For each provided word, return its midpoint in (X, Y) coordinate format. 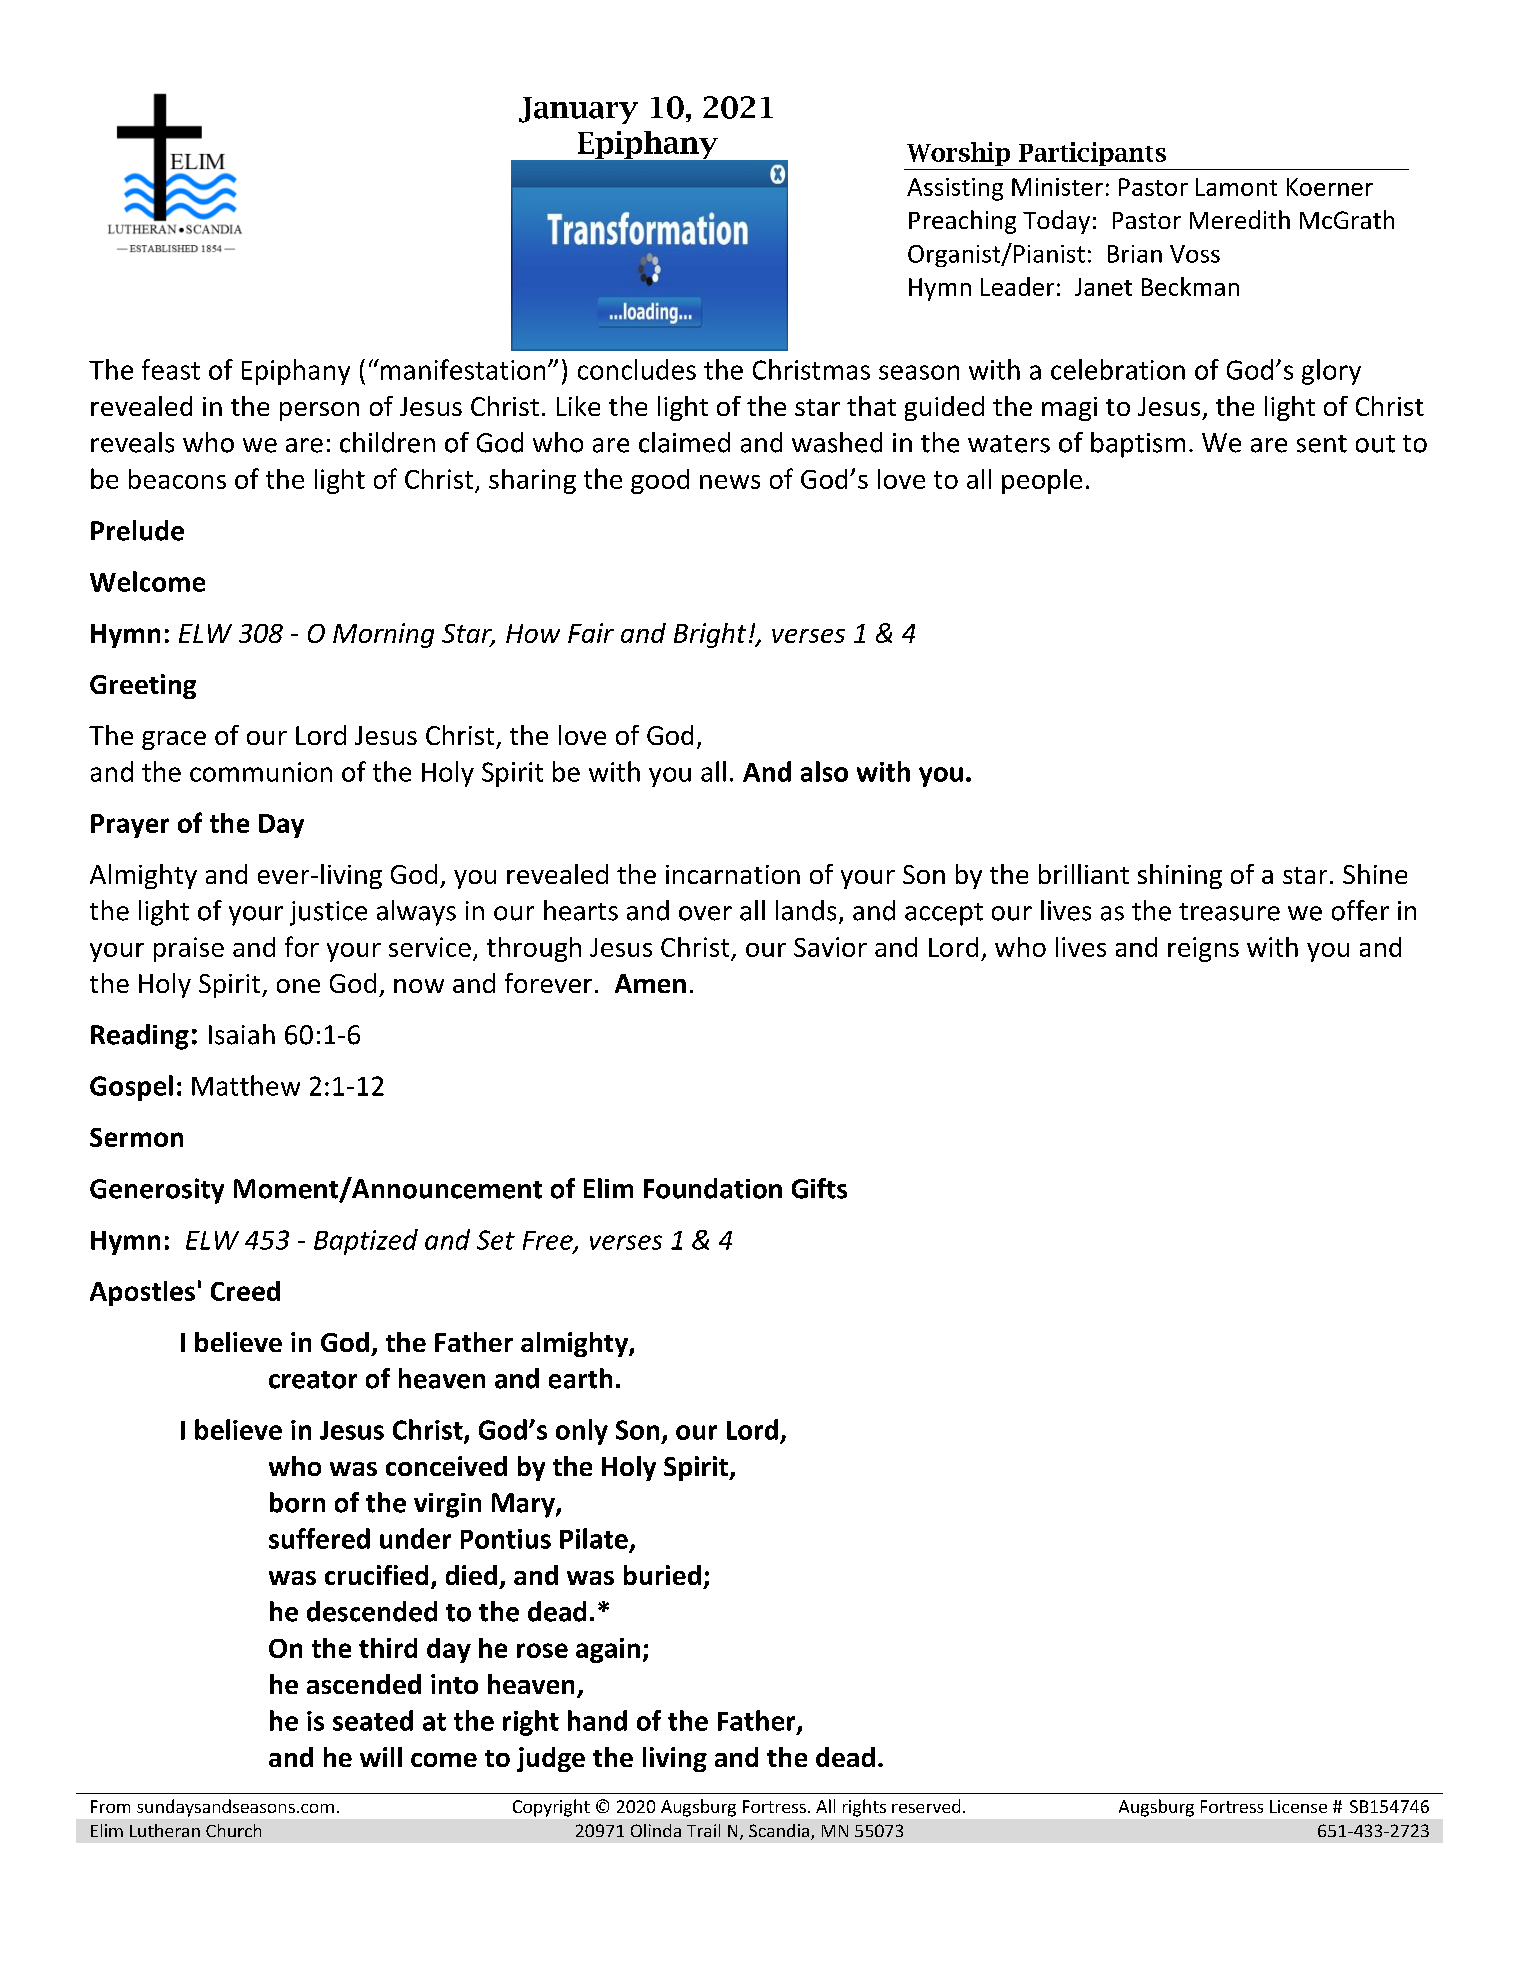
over (705, 913)
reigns (1203, 949)
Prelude (137, 530)
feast (171, 369)
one (298, 986)
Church (233, 1830)
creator (313, 1380)
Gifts (819, 1188)
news (730, 482)
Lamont (1236, 187)
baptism (1138, 445)
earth (580, 1378)
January (578, 110)
